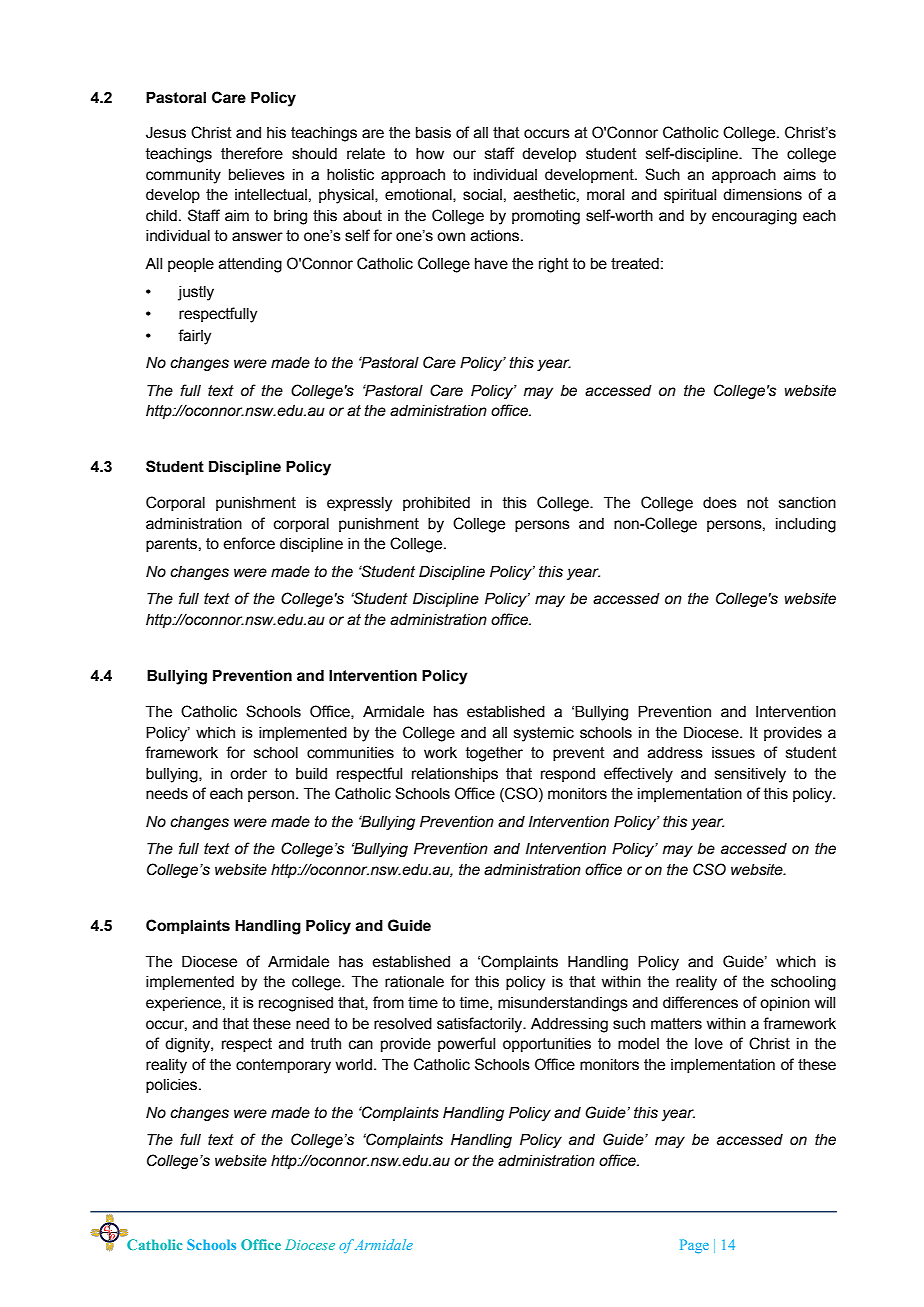  Describe the element at coordinates (762, 195) in the screenshot. I see `dimensions` at that location.
